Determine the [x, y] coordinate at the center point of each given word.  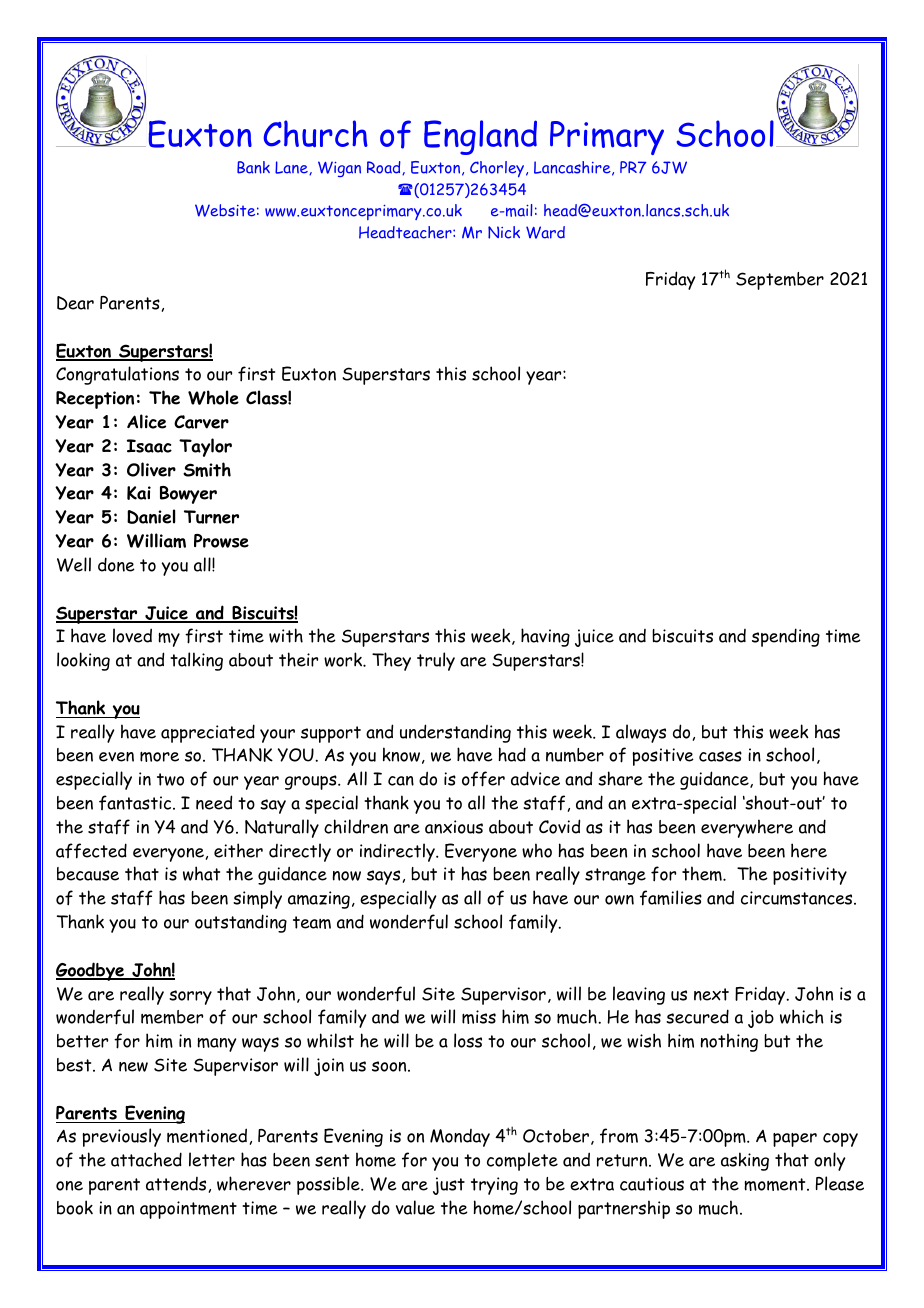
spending [786, 637]
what [201, 873]
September [780, 281]
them [703, 873]
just [449, 1186]
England [480, 137]
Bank [253, 167]
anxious [454, 827]
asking [745, 1161]
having [545, 637]
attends [176, 1184]
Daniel [151, 516]
